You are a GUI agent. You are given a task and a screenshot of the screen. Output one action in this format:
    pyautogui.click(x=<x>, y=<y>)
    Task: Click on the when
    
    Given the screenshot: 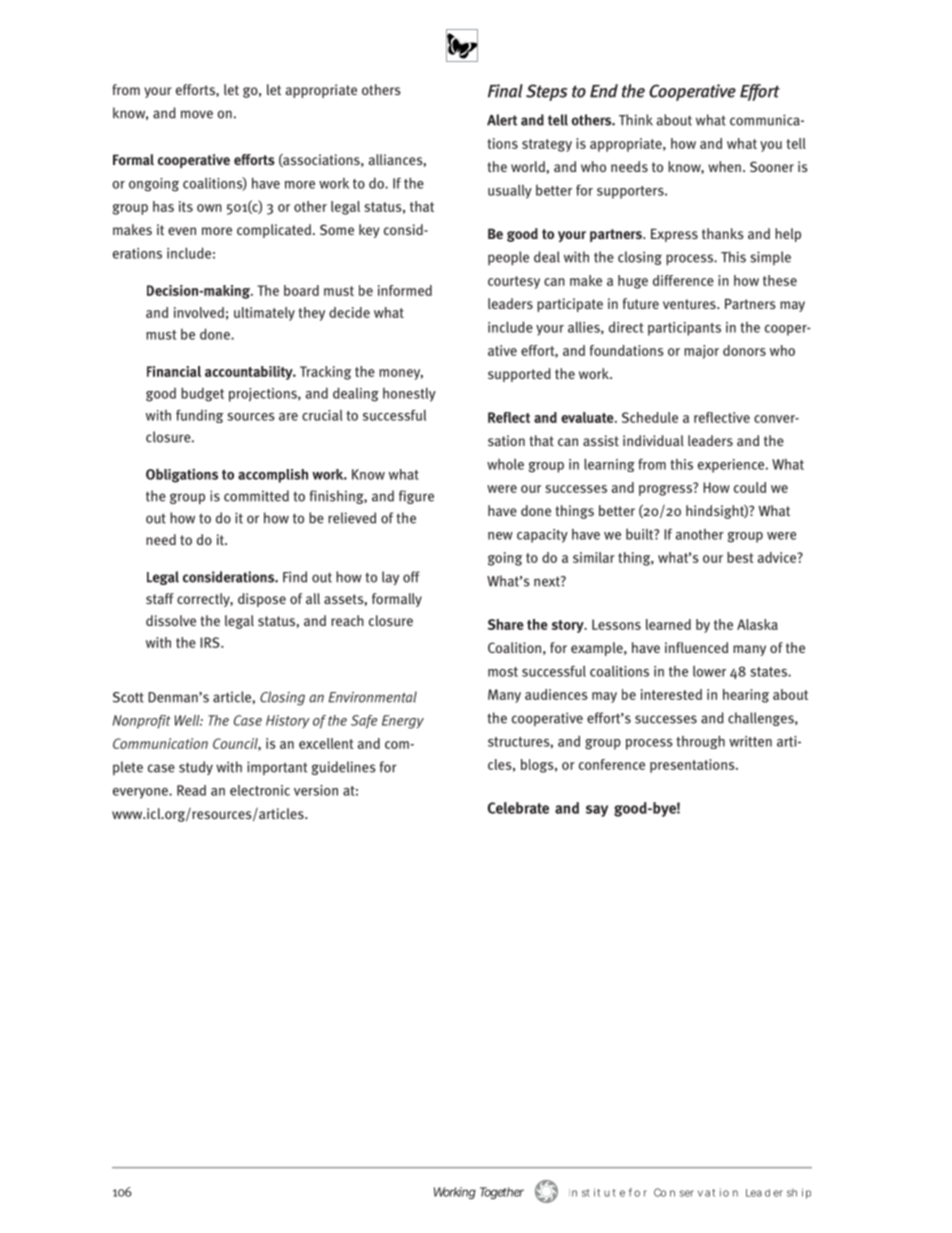 What is the action you would take?
    pyautogui.click(x=724, y=166)
